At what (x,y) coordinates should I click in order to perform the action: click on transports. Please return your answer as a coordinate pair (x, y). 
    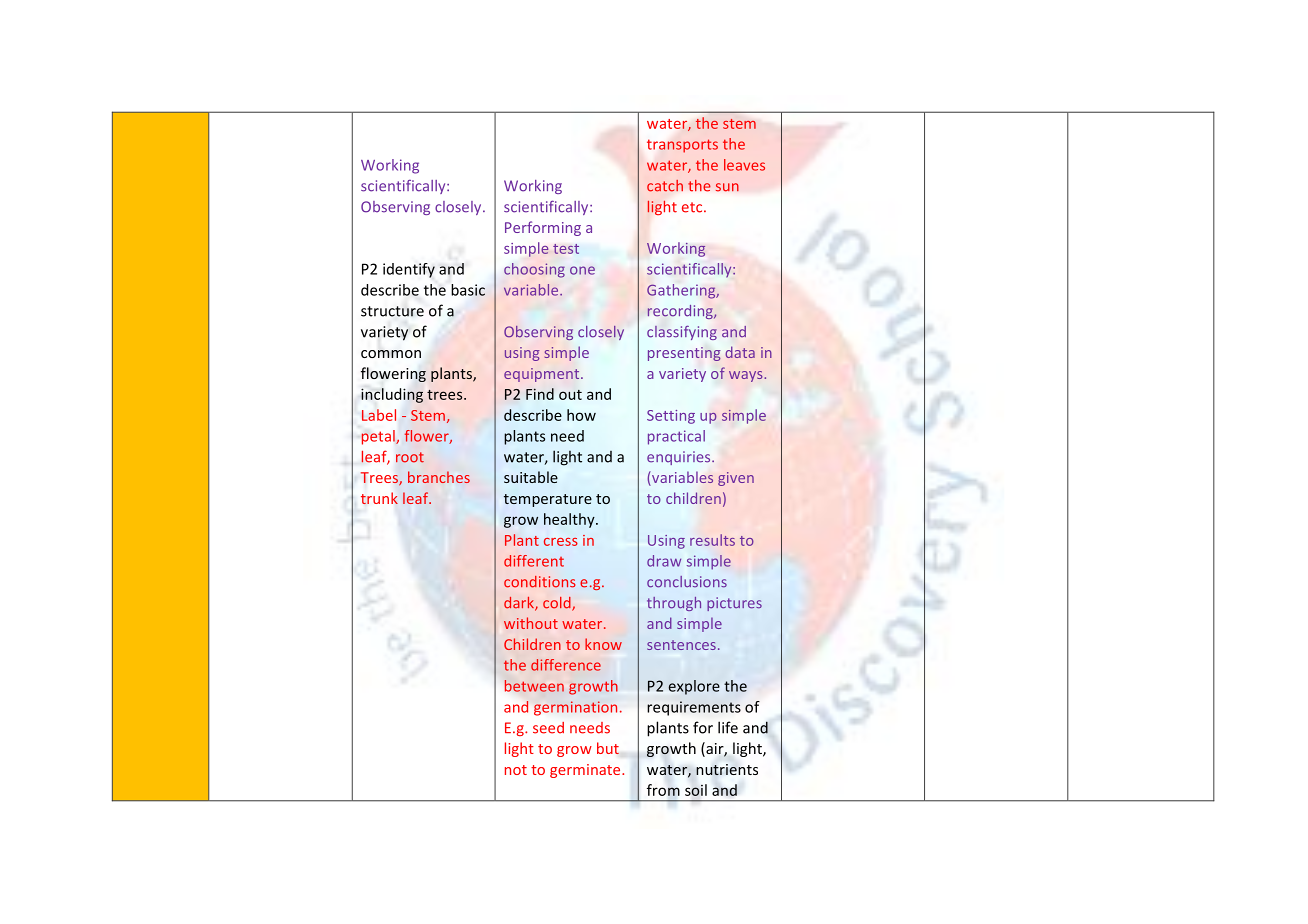
    Looking at the image, I should click on (682, 146).
